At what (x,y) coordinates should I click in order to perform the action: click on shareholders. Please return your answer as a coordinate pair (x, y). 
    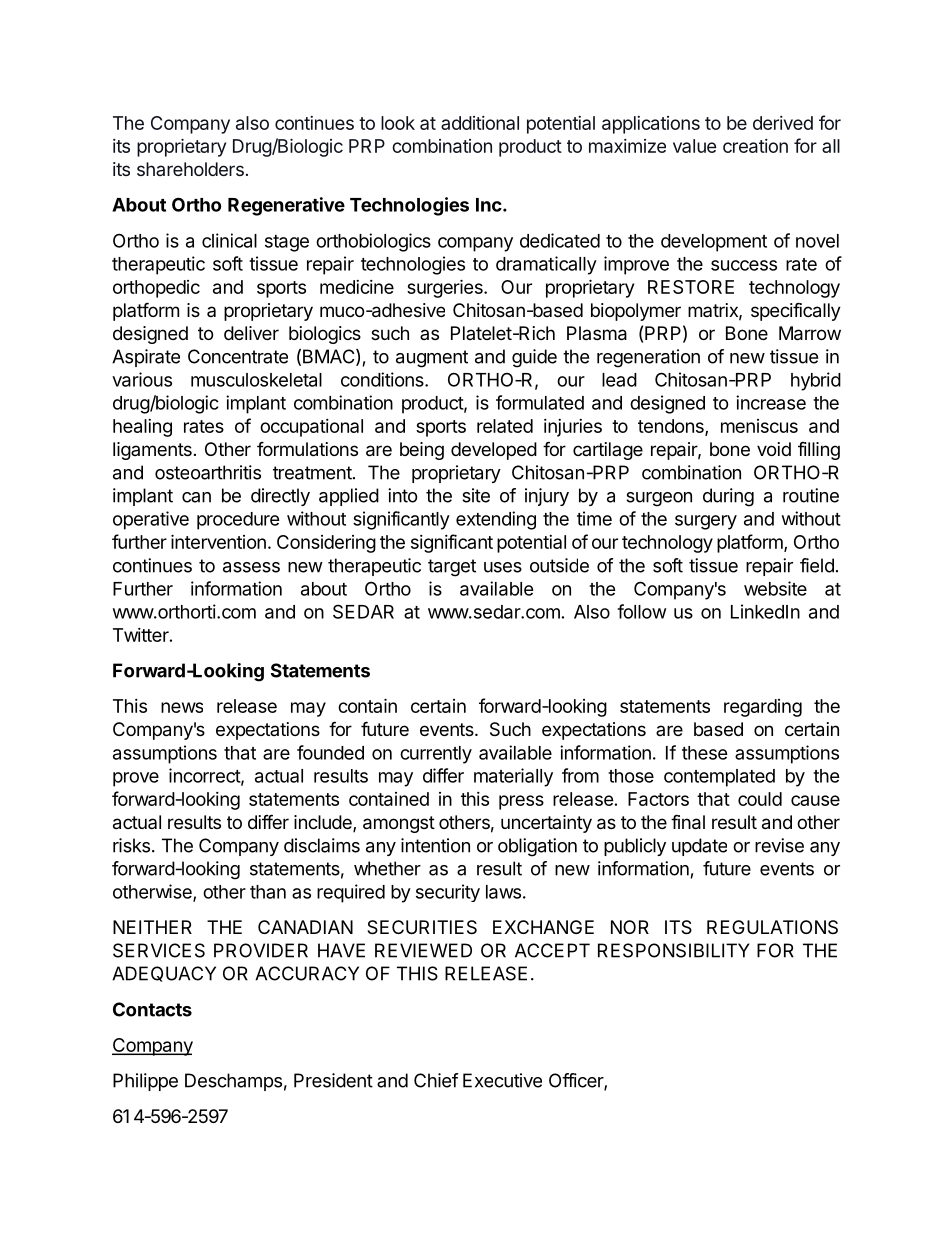
    Looking at the image, I should click on (190, 169).
